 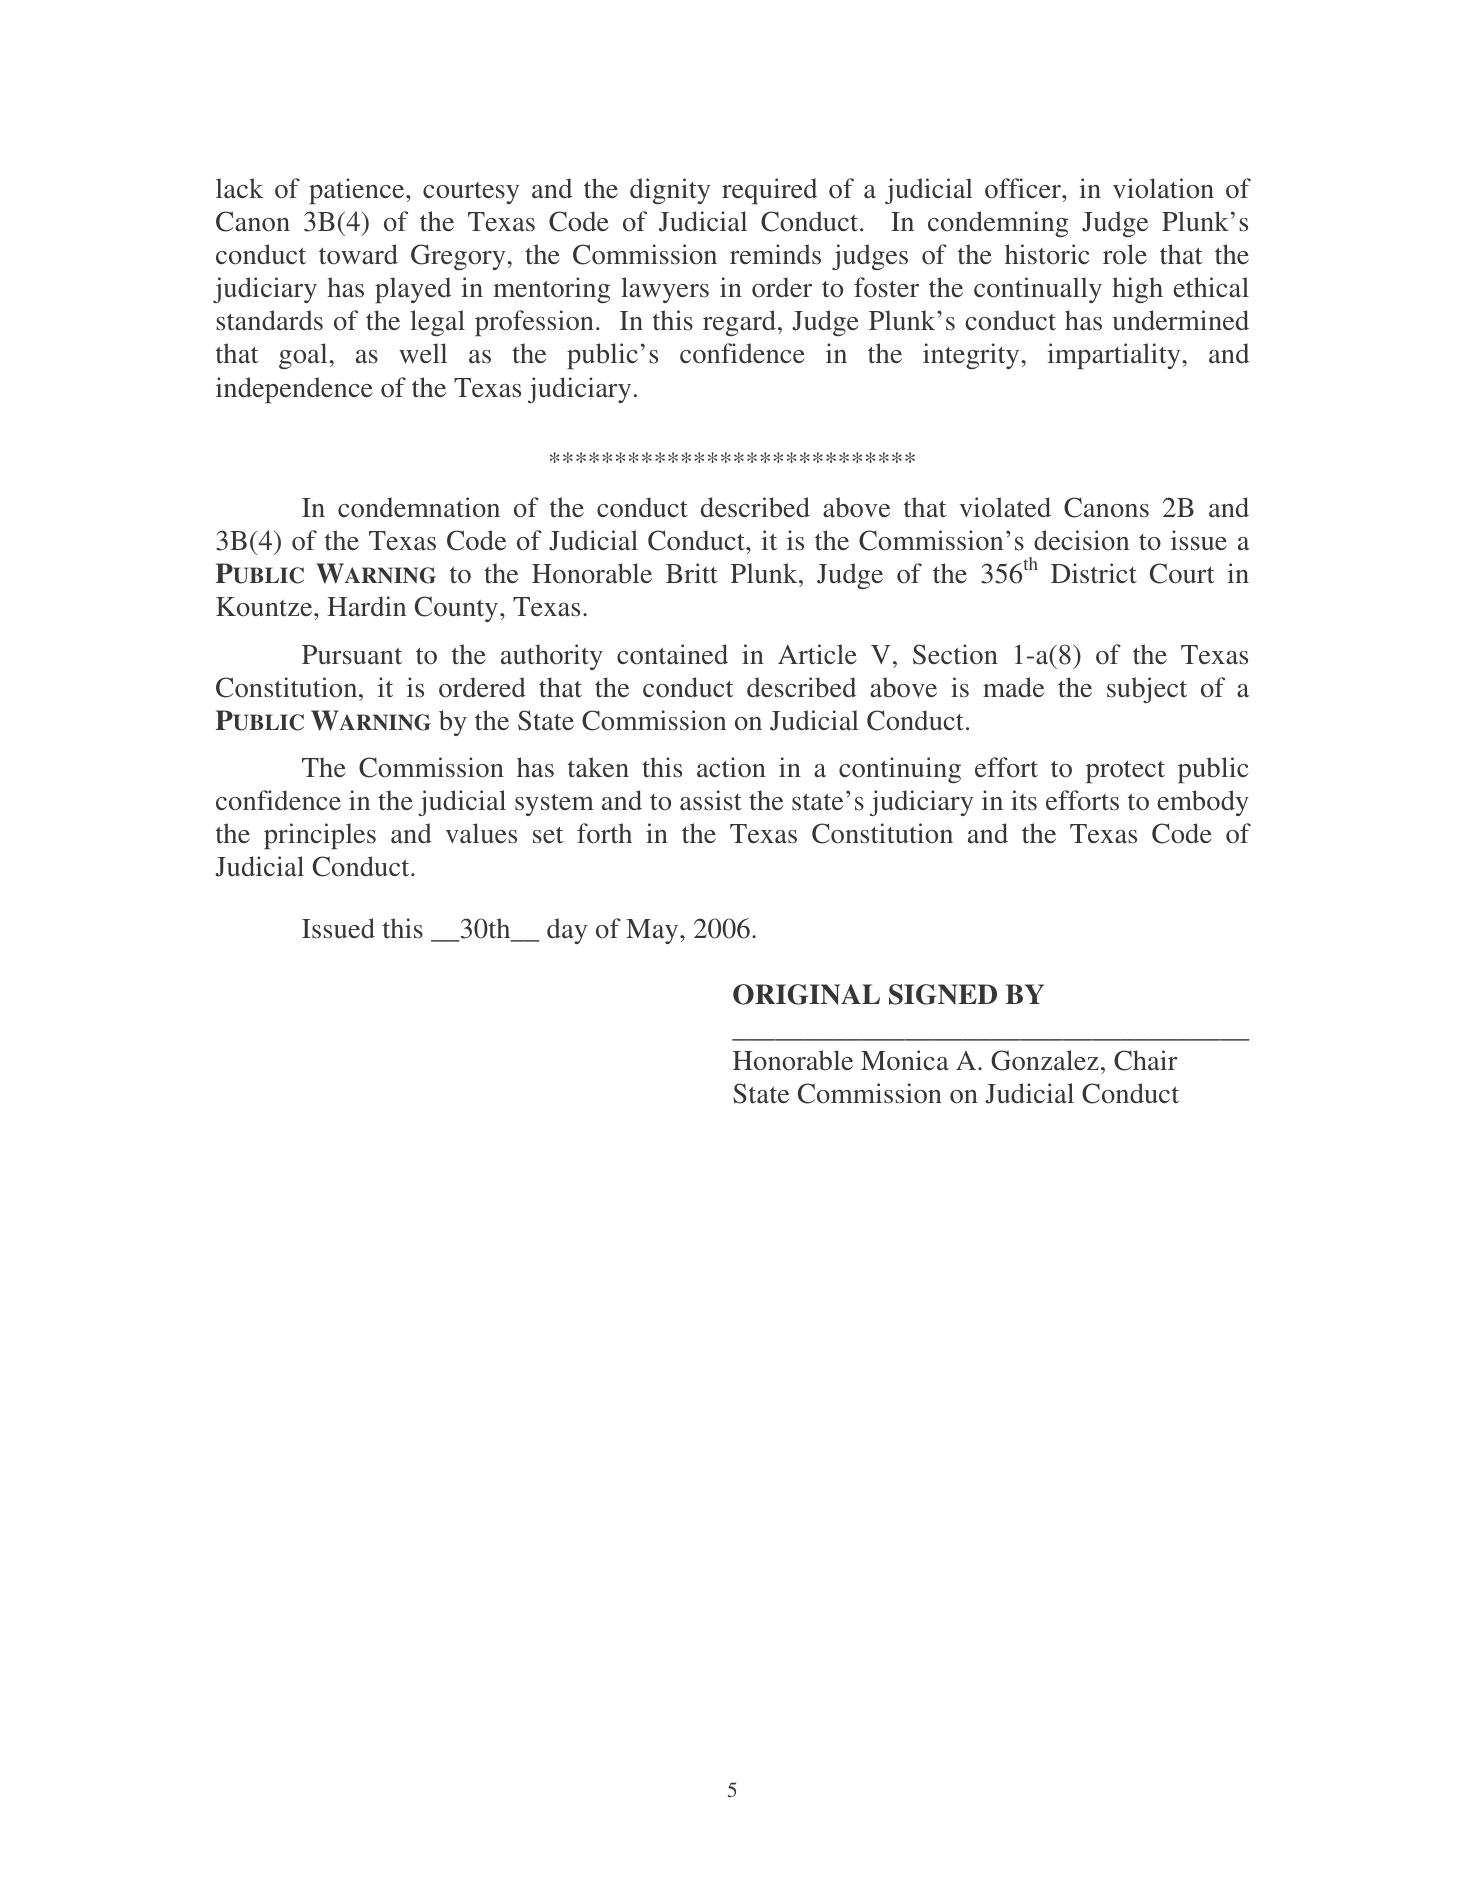 I want to click on ORIGINAL, so click(x=806, y=994).
